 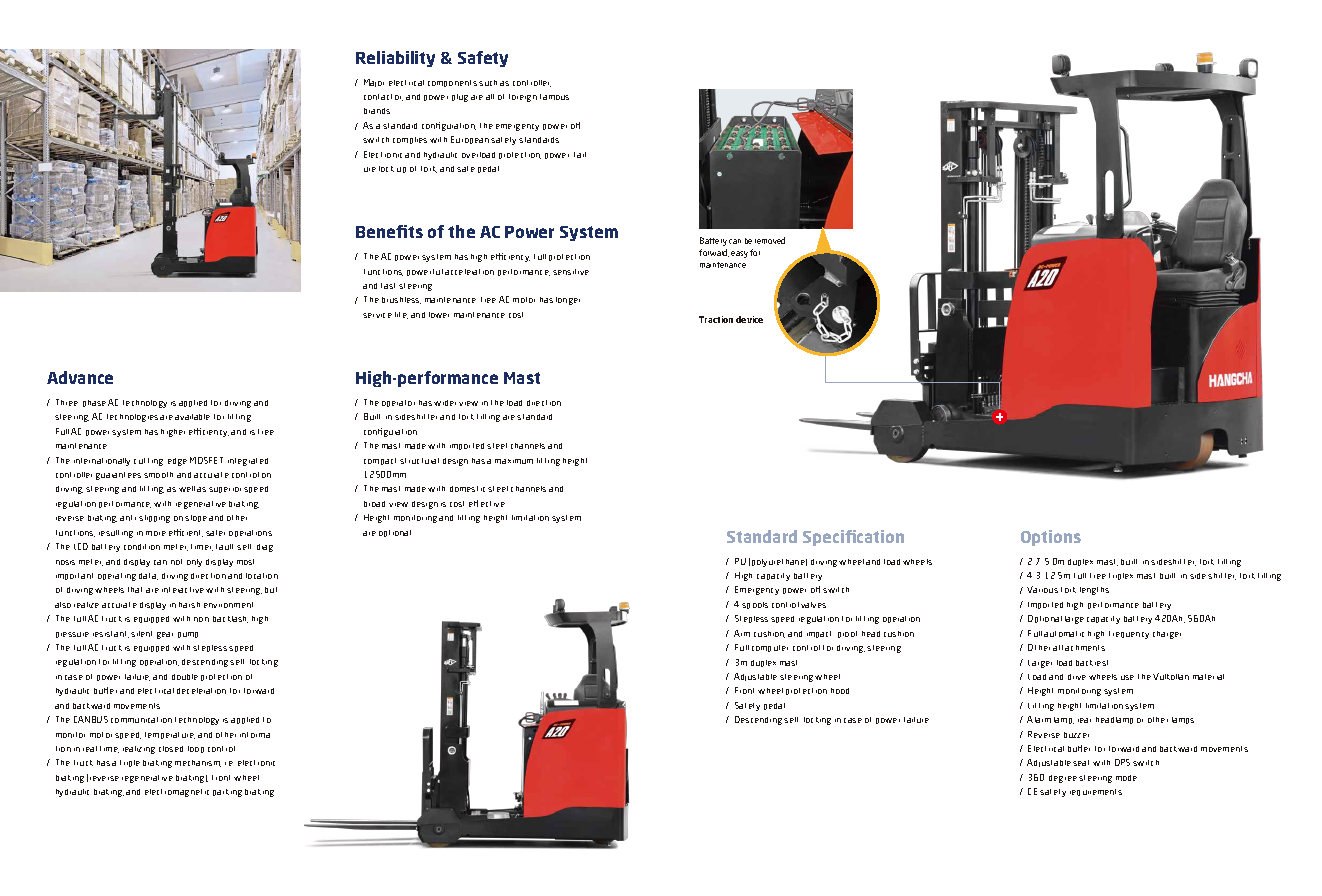 What do you see at coordinates (467, 489) in the document?
I see `domestic` at bounding box center [467, 489].
